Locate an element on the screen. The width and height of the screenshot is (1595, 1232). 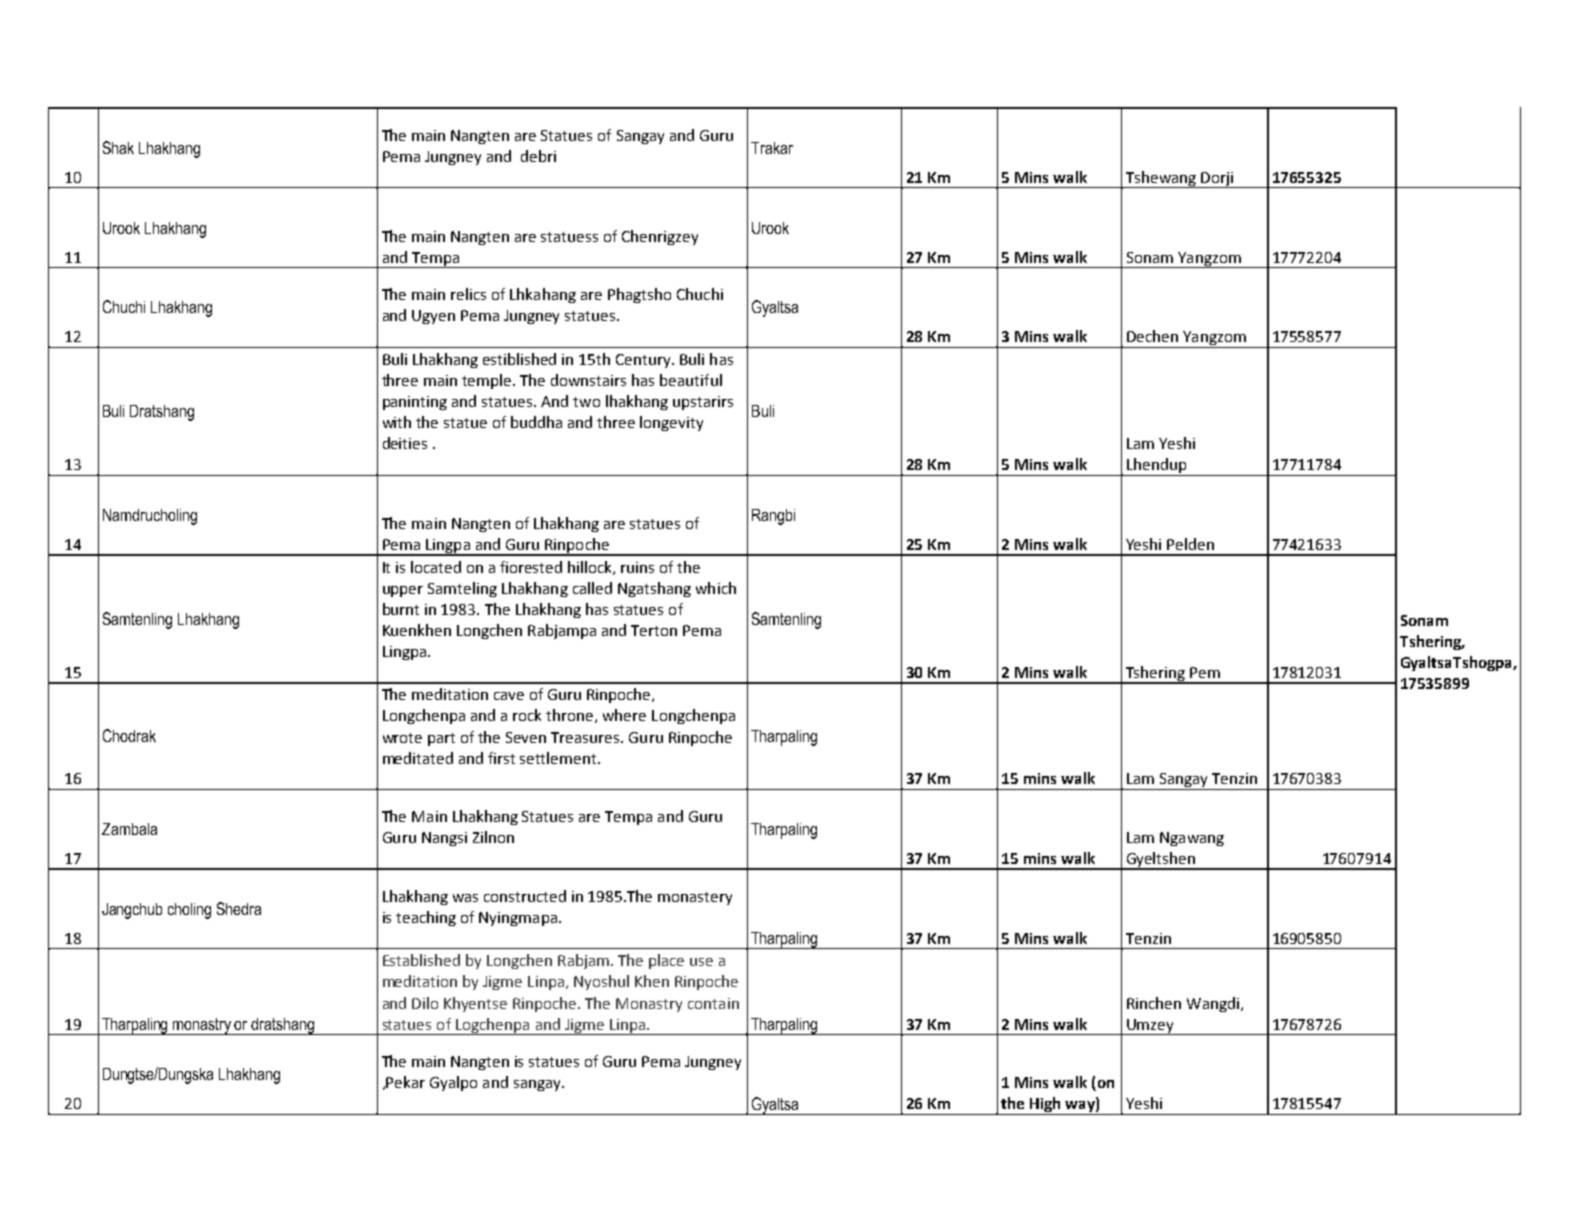
longevity is located at coordinates (671, 423).
